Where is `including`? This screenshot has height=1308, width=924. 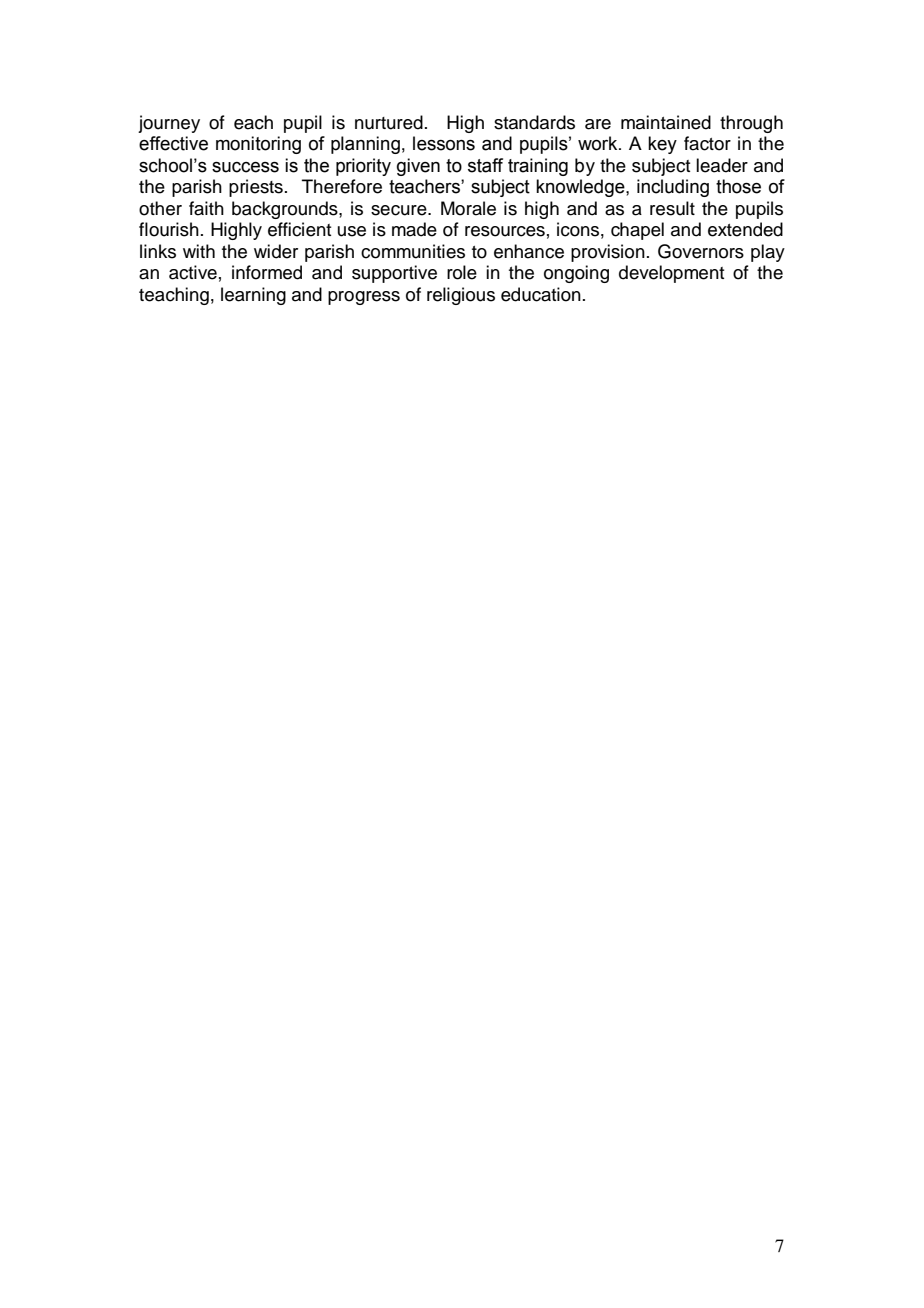
including is located at coordinates (673, 188).
